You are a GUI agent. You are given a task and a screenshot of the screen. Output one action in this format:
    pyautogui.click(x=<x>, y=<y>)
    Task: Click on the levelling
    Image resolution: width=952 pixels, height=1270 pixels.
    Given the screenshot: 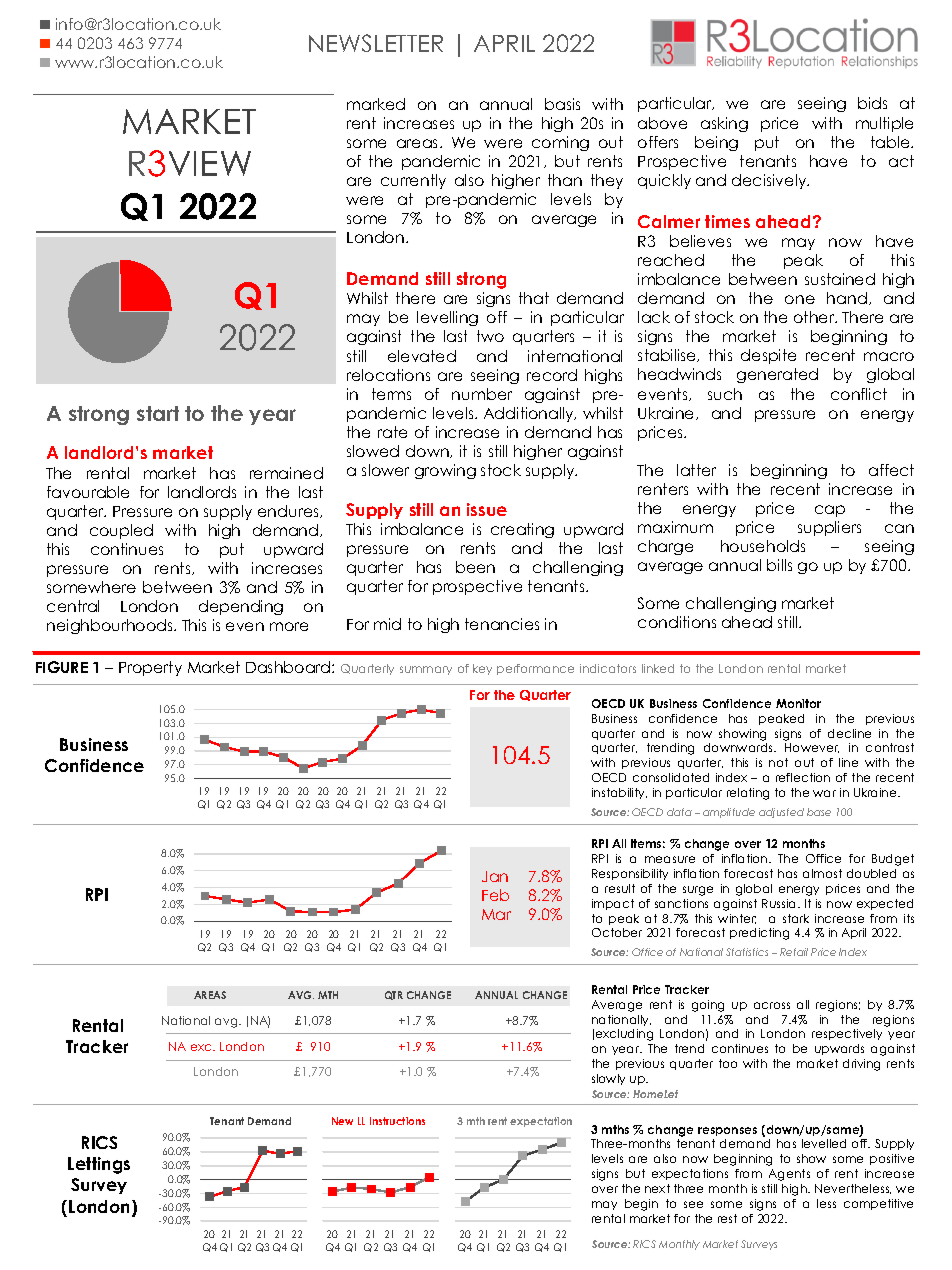 What is the action you would take?
    pyautogui.click(x=447, y=318)
